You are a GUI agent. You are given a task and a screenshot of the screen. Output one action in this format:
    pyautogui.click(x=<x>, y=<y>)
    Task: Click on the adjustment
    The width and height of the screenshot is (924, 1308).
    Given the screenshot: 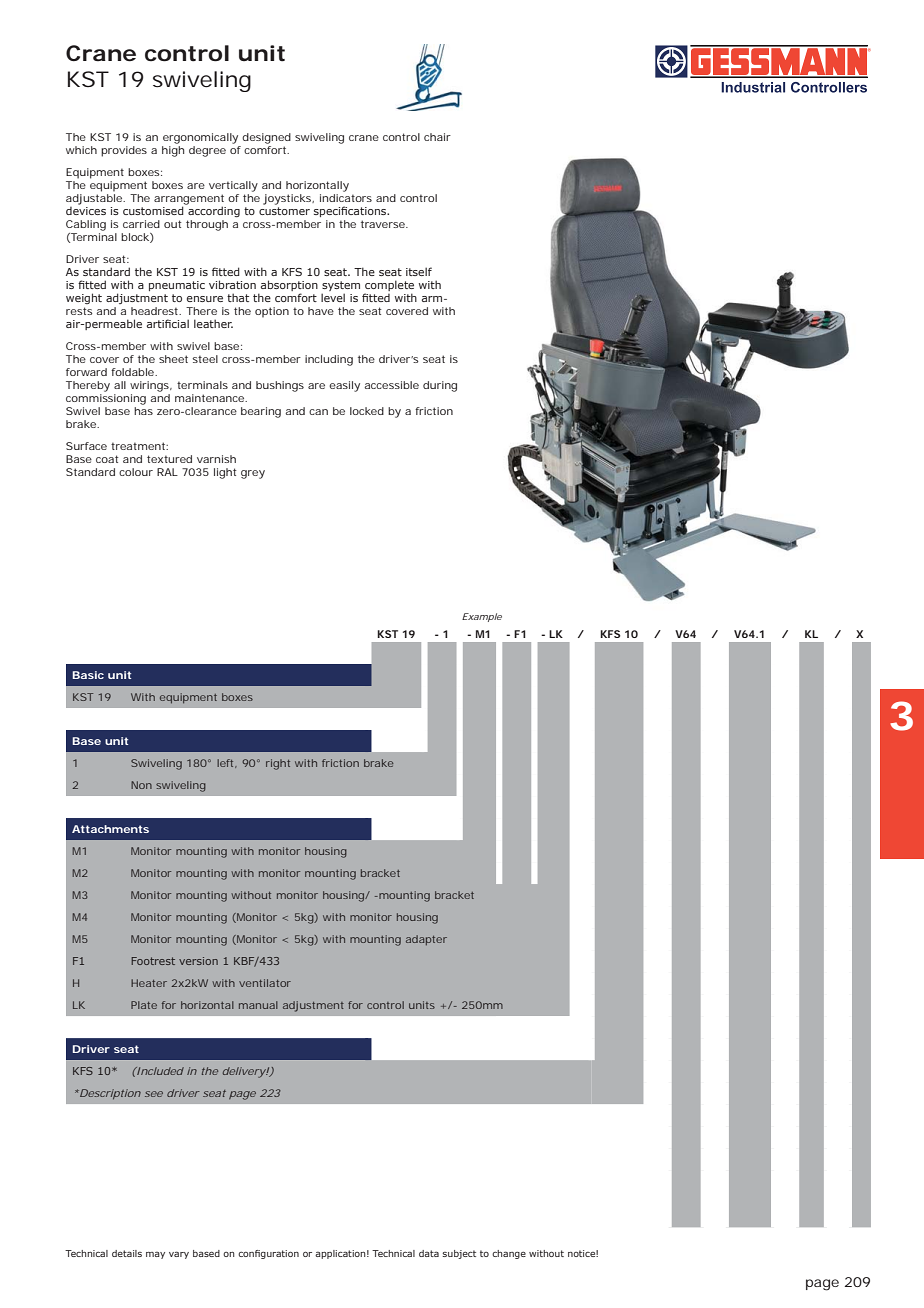 What is the action you would take?
    pyautogui.click(x=313, y=1006)
